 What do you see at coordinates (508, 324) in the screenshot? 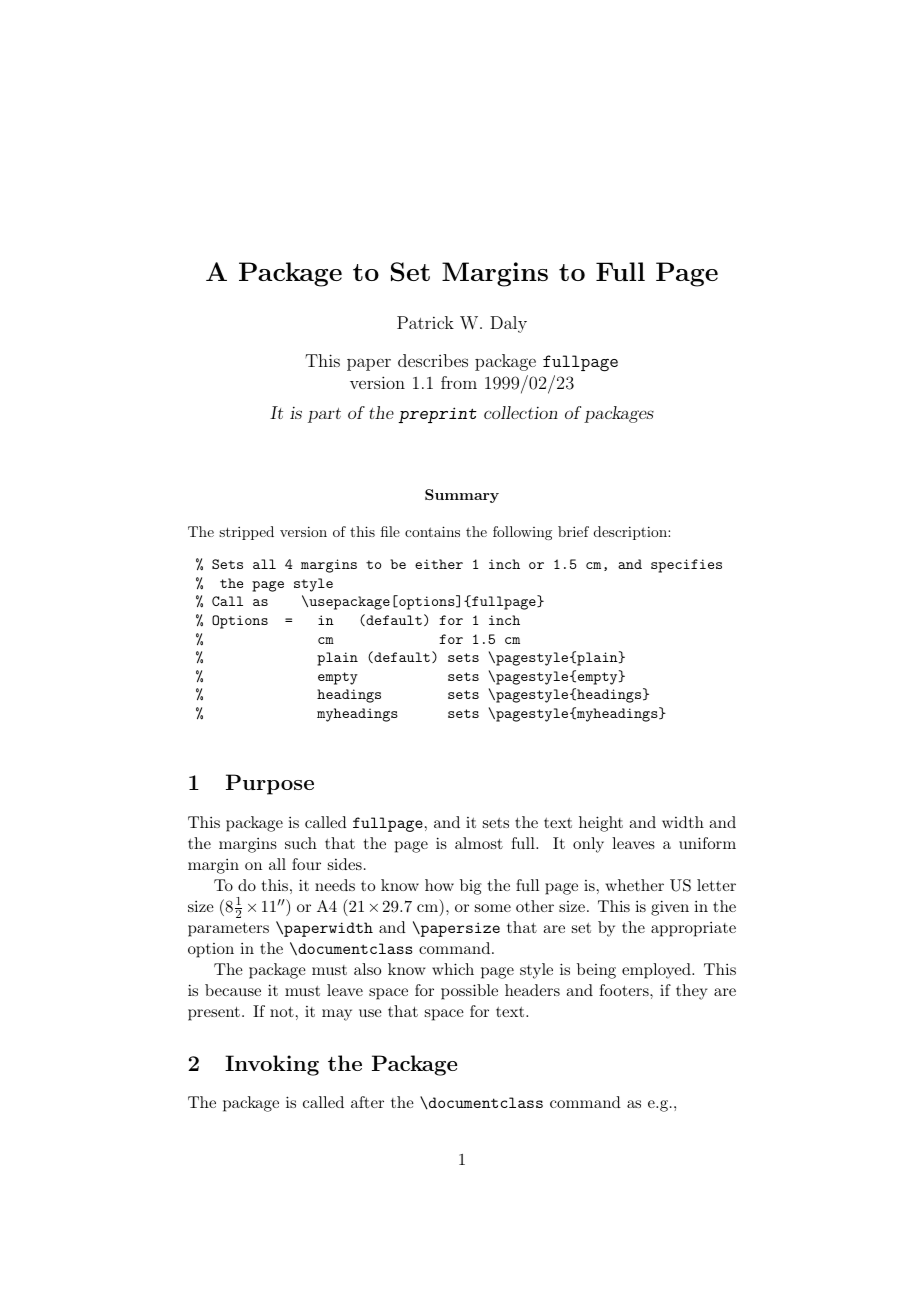
I see `Daly` at bounding box center [508, 324].
